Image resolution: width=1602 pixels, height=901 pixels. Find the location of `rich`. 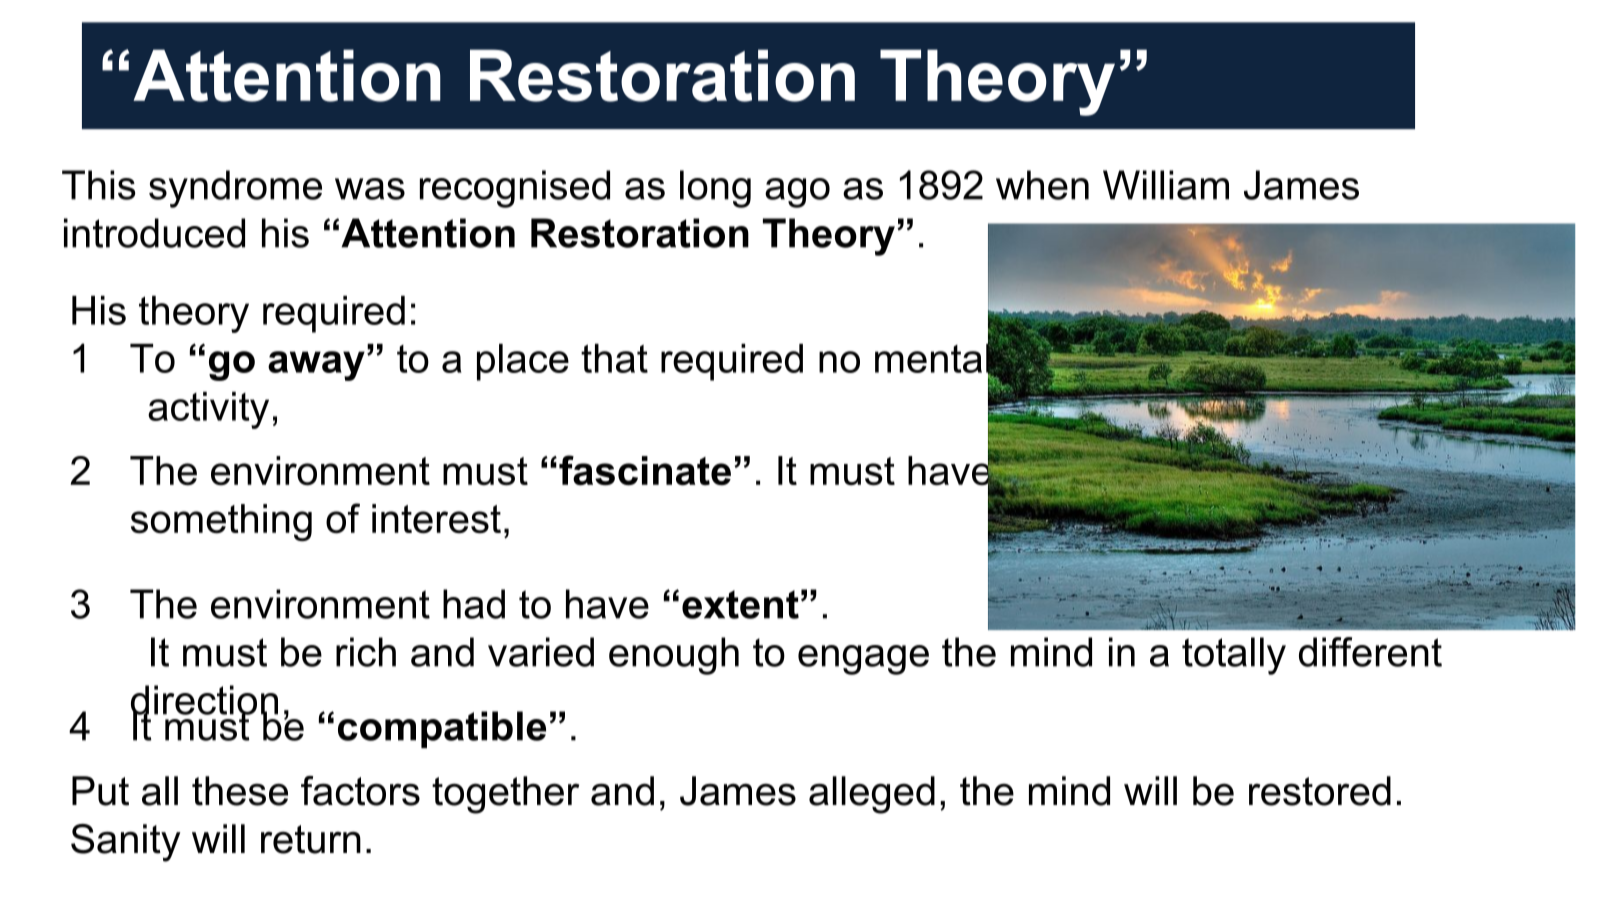

rich is located at coordinates (366, 652).
